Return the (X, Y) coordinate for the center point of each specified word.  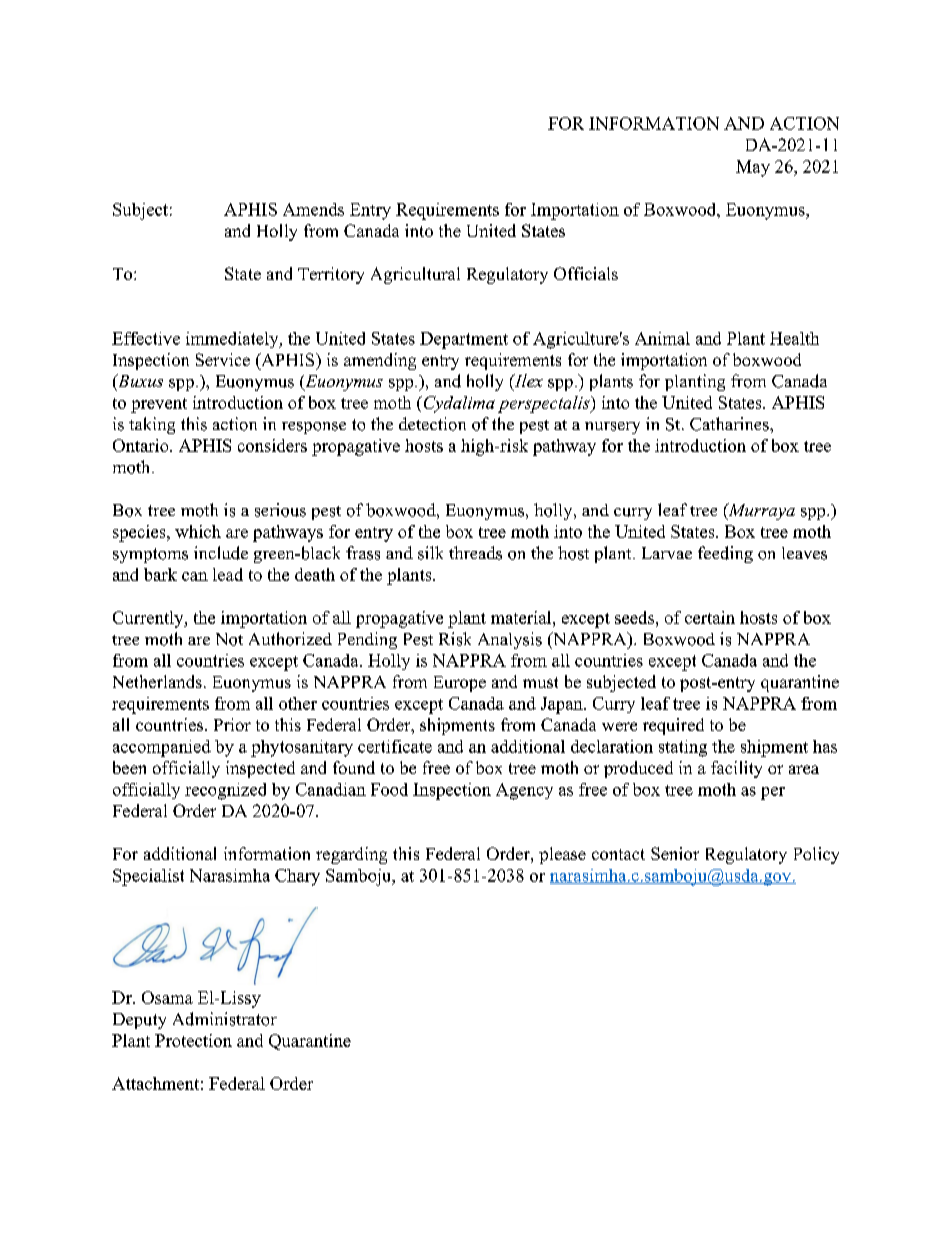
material (522, 617)
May (753, 168)
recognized (225, 791)
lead (228, 574)
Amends (313, 209)
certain (710, 617)
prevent (159, 405)
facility (736, 769)
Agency (524, 791)
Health (794, 338)
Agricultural (415, 275)
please (562, 855)
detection (432, 424)
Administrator (225, 1019)
